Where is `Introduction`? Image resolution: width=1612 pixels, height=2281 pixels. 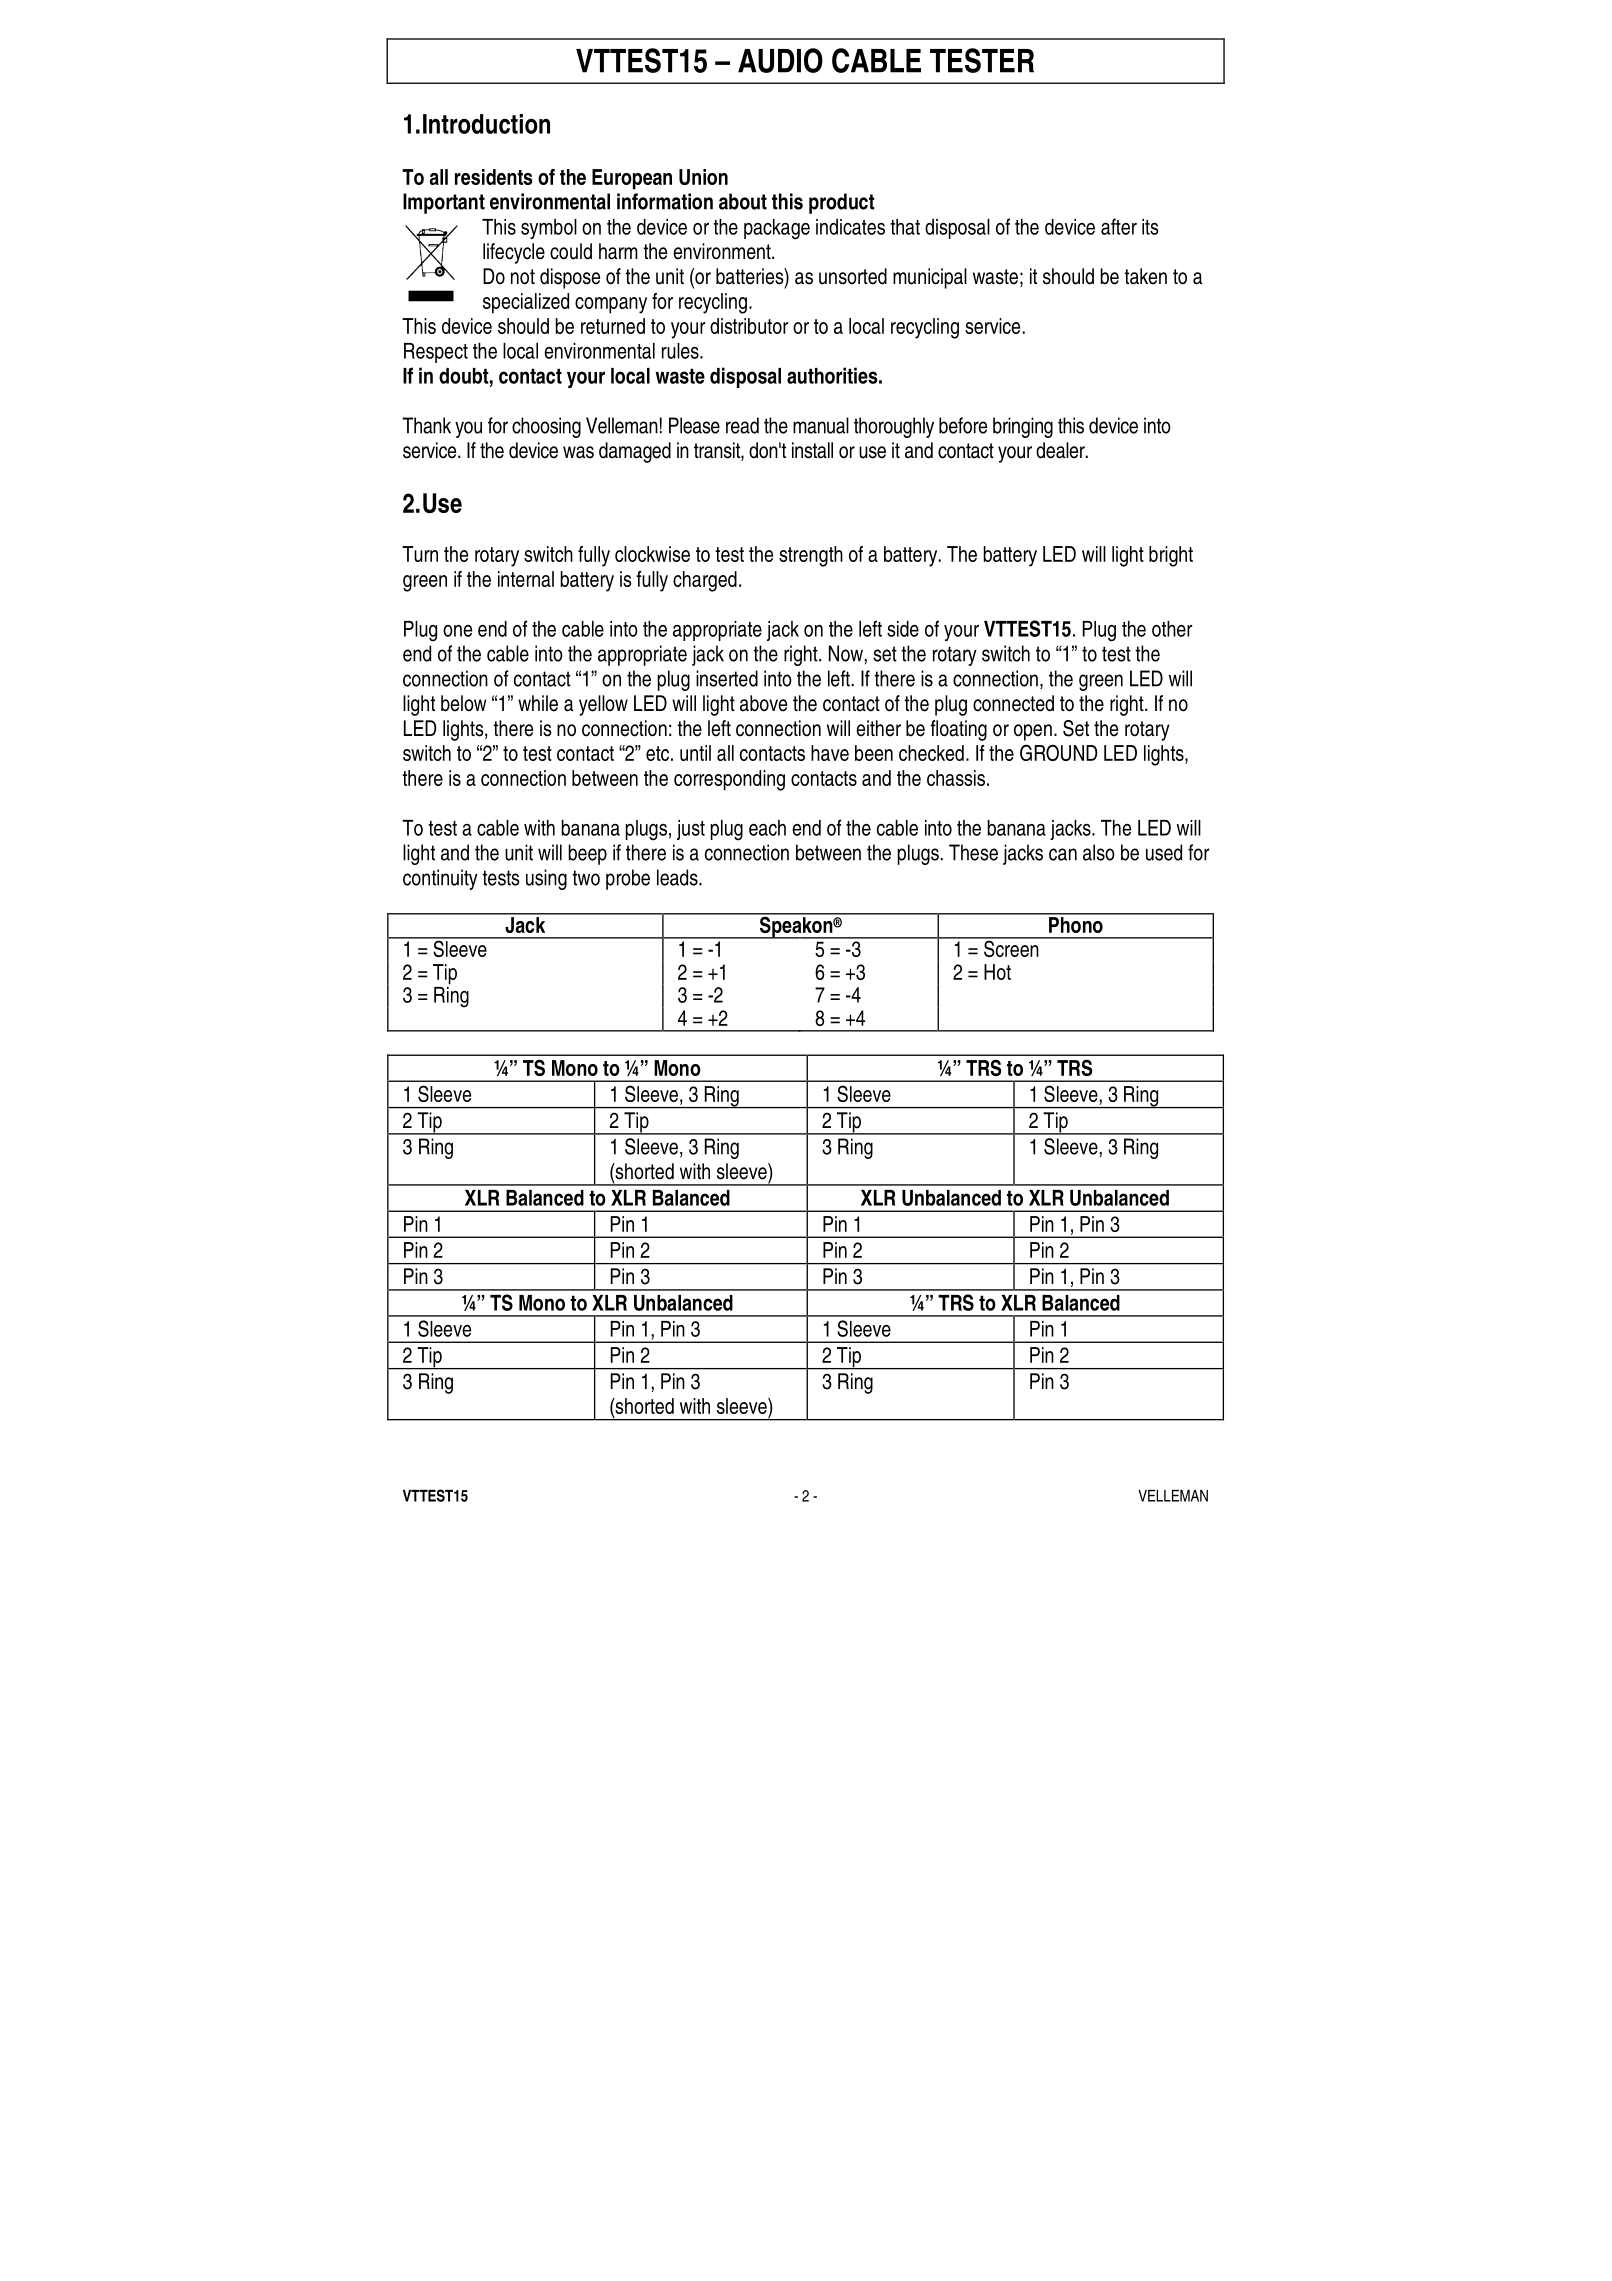 Introduction is located at coordinates (486, 124).
